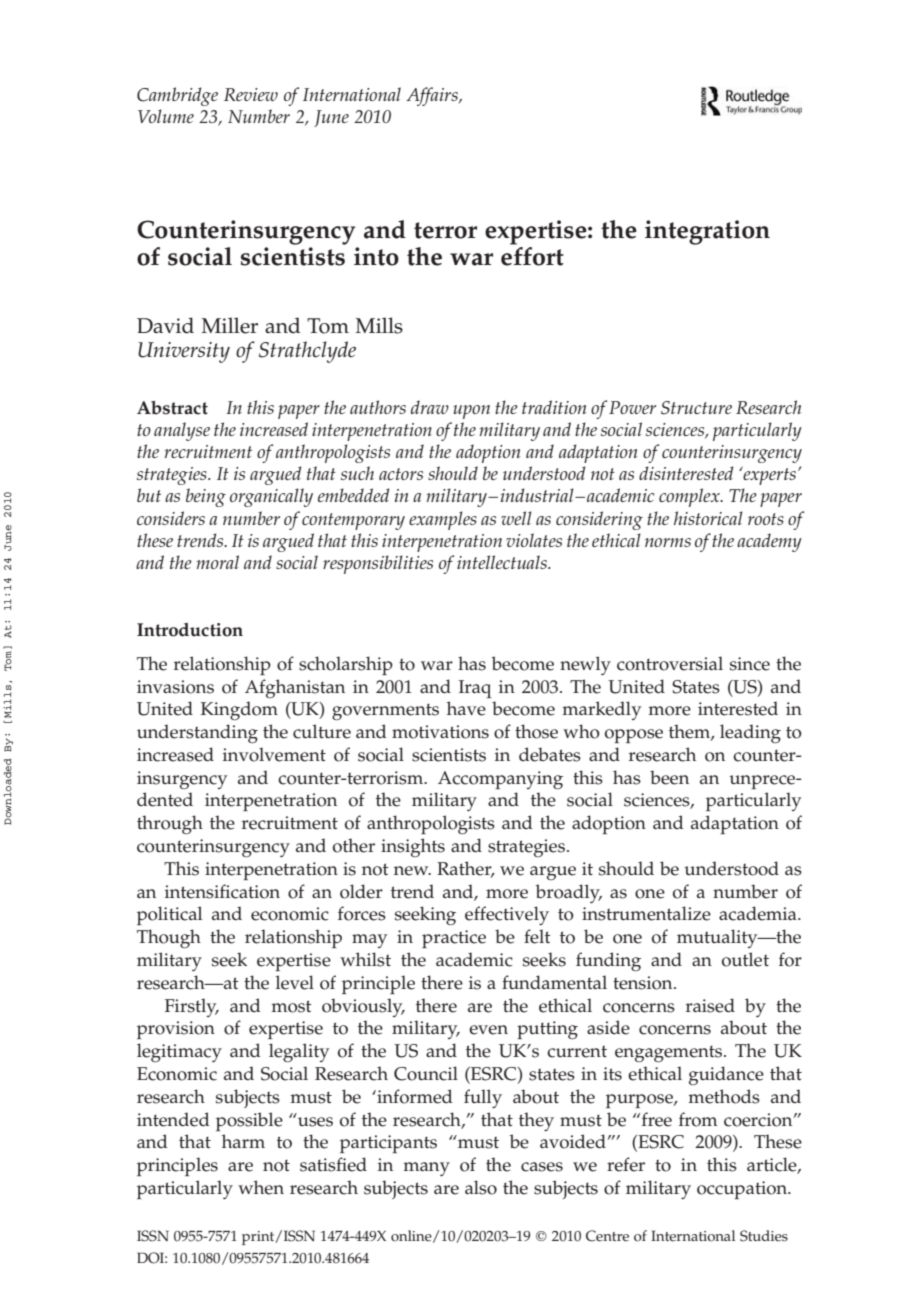  Describe the element at coordinates (669, 777) in the screenshot. I see `been` at that location.
